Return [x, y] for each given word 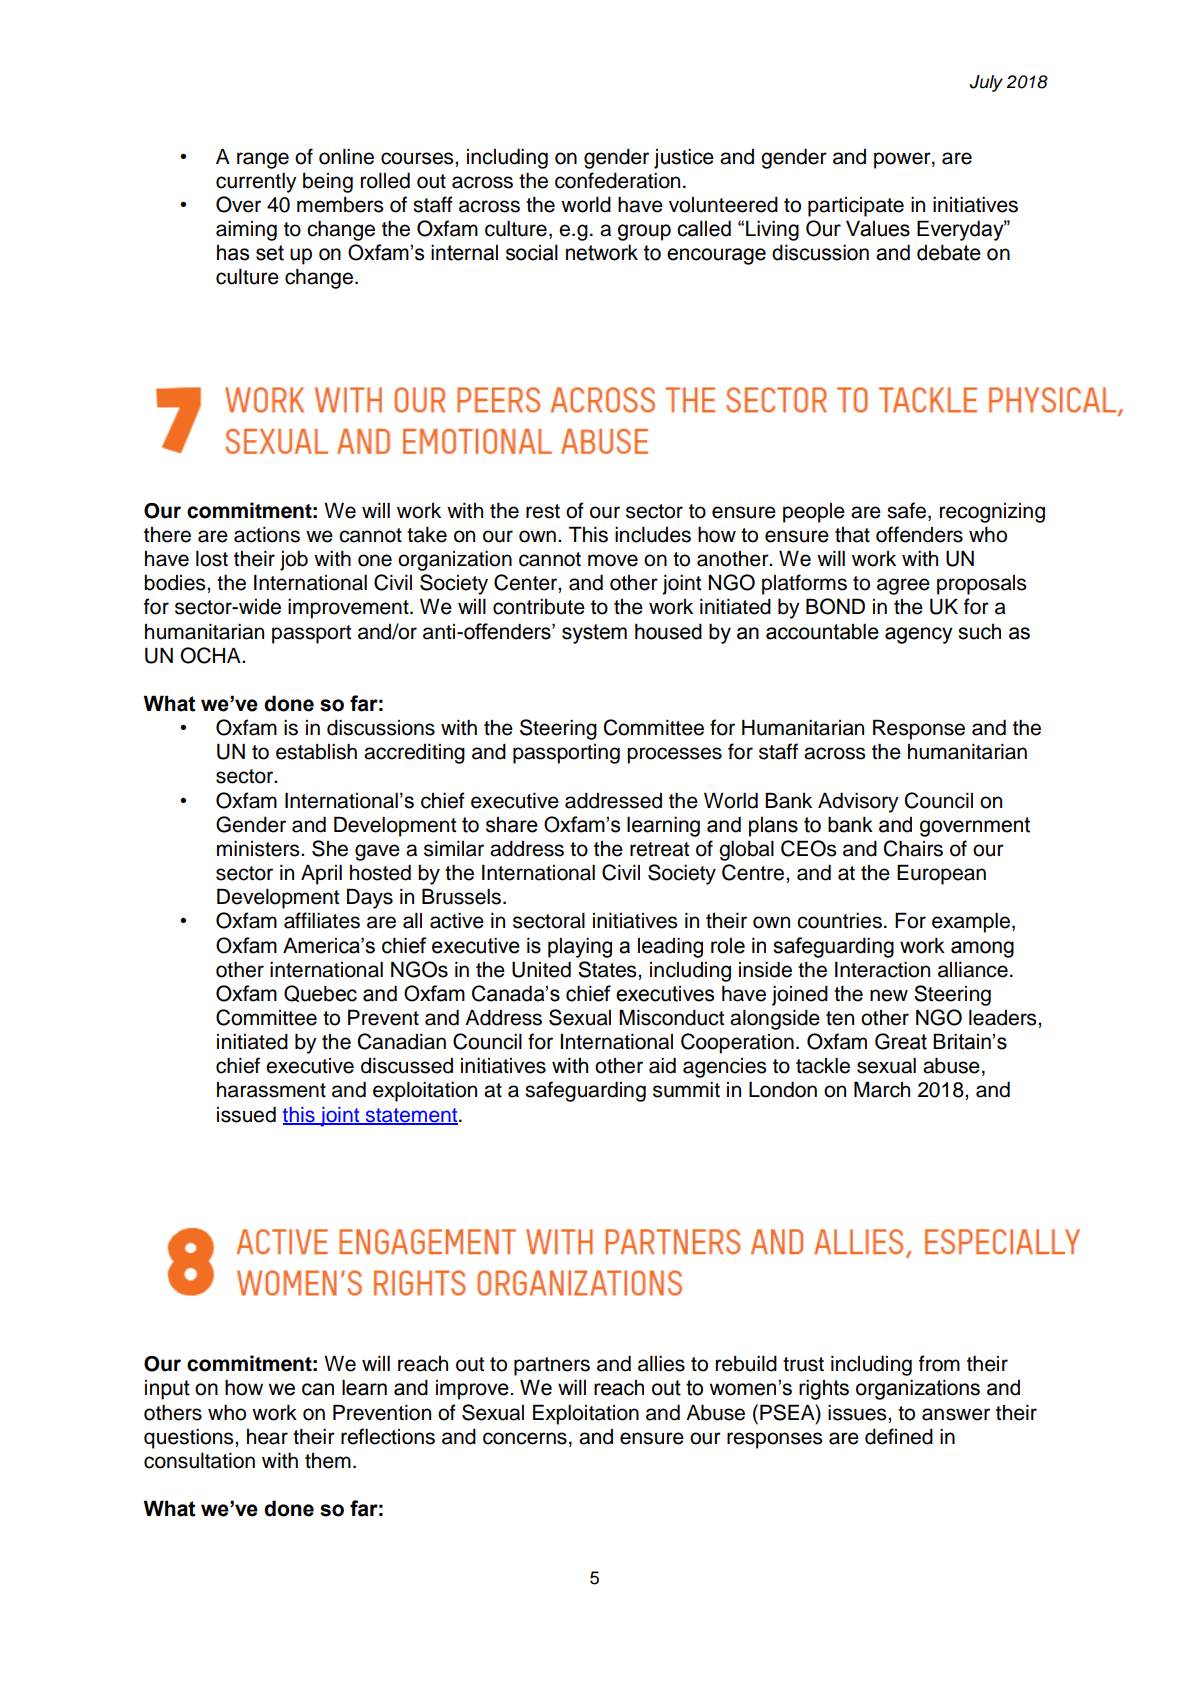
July [986, 83]
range [263, 160]
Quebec [320, 993]
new [889, 995]
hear [267, 1437]
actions [267, 535]
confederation [617, 180]
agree [903, 586]
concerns [525, 1438]
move [613, 560]
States [608, 969]
